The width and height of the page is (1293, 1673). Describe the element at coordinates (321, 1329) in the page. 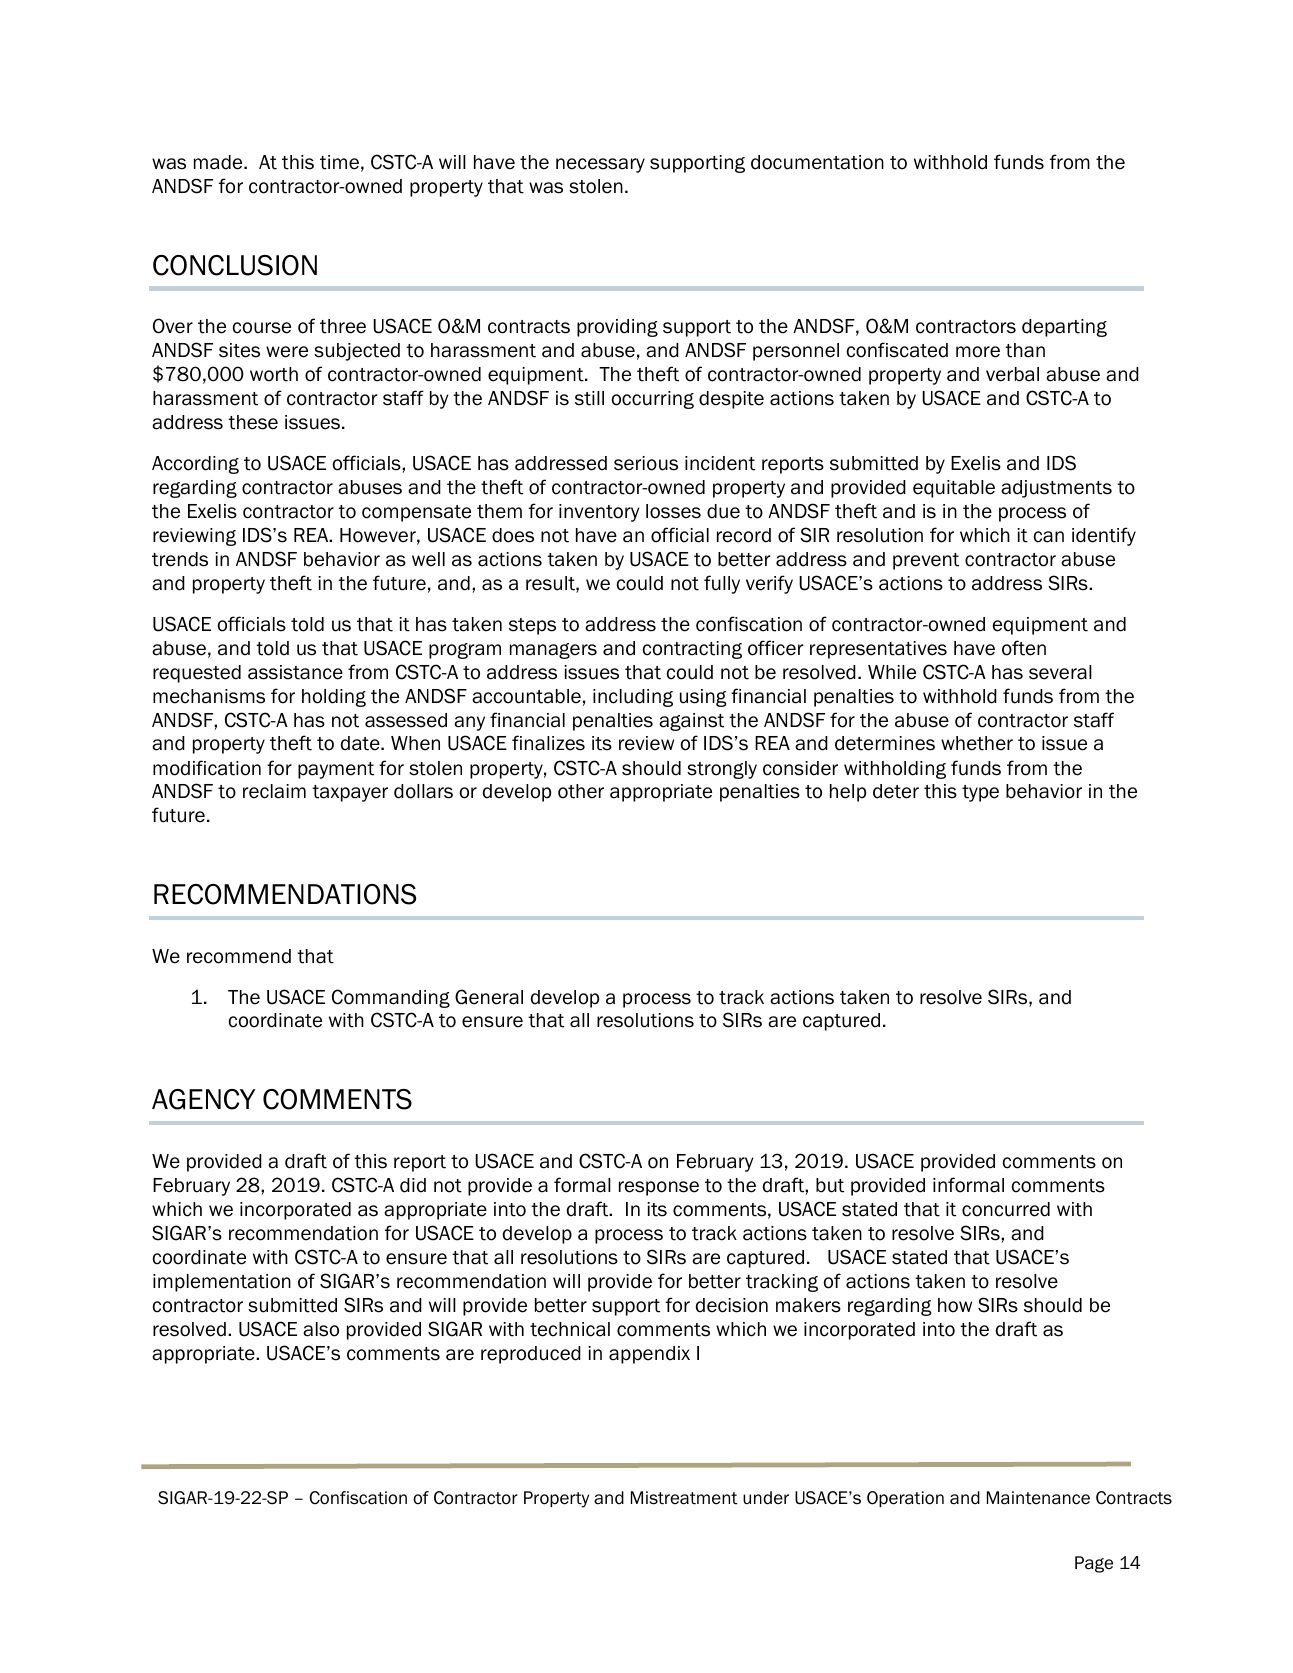

I see `also` at that location.
